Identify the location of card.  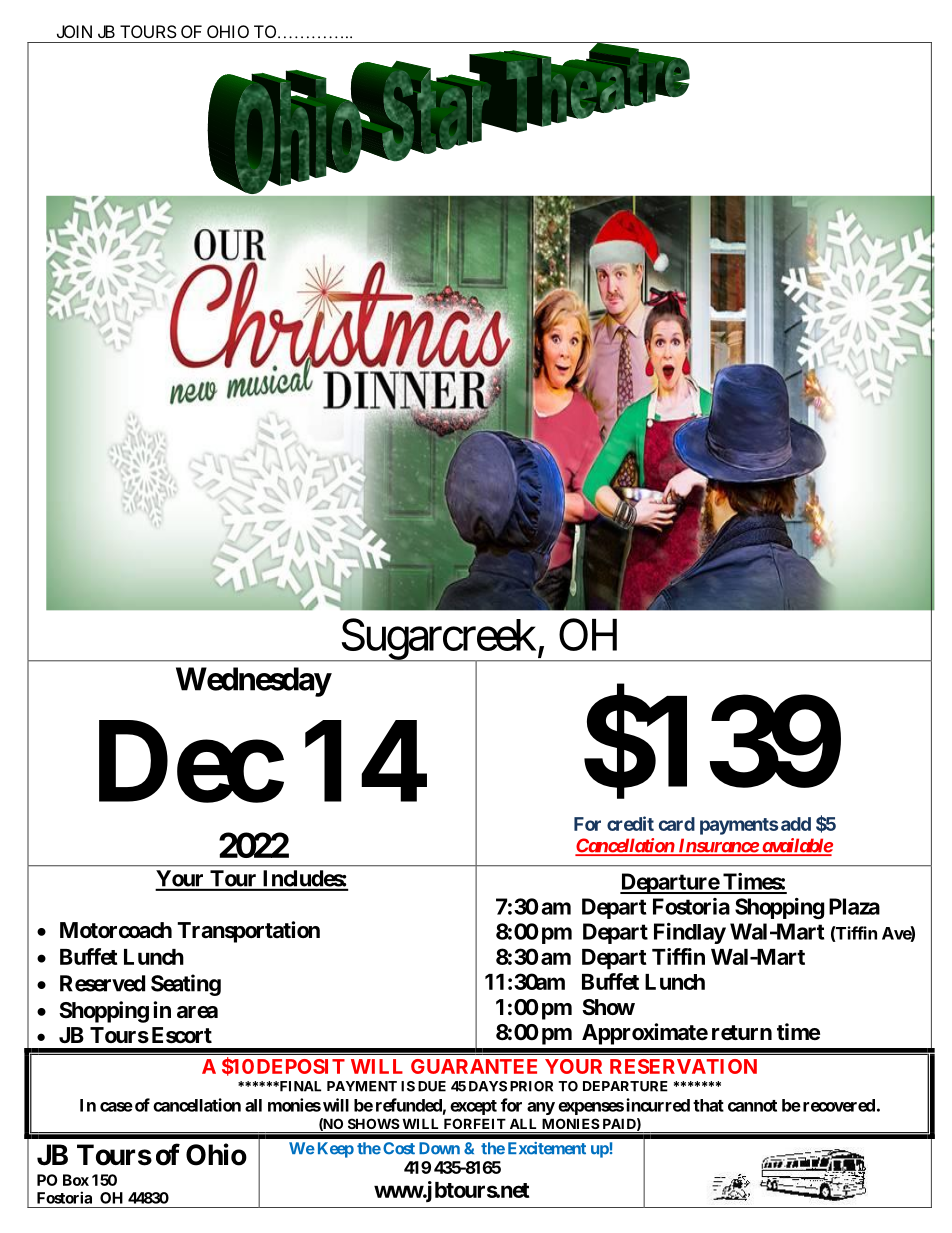
(677, 824).
